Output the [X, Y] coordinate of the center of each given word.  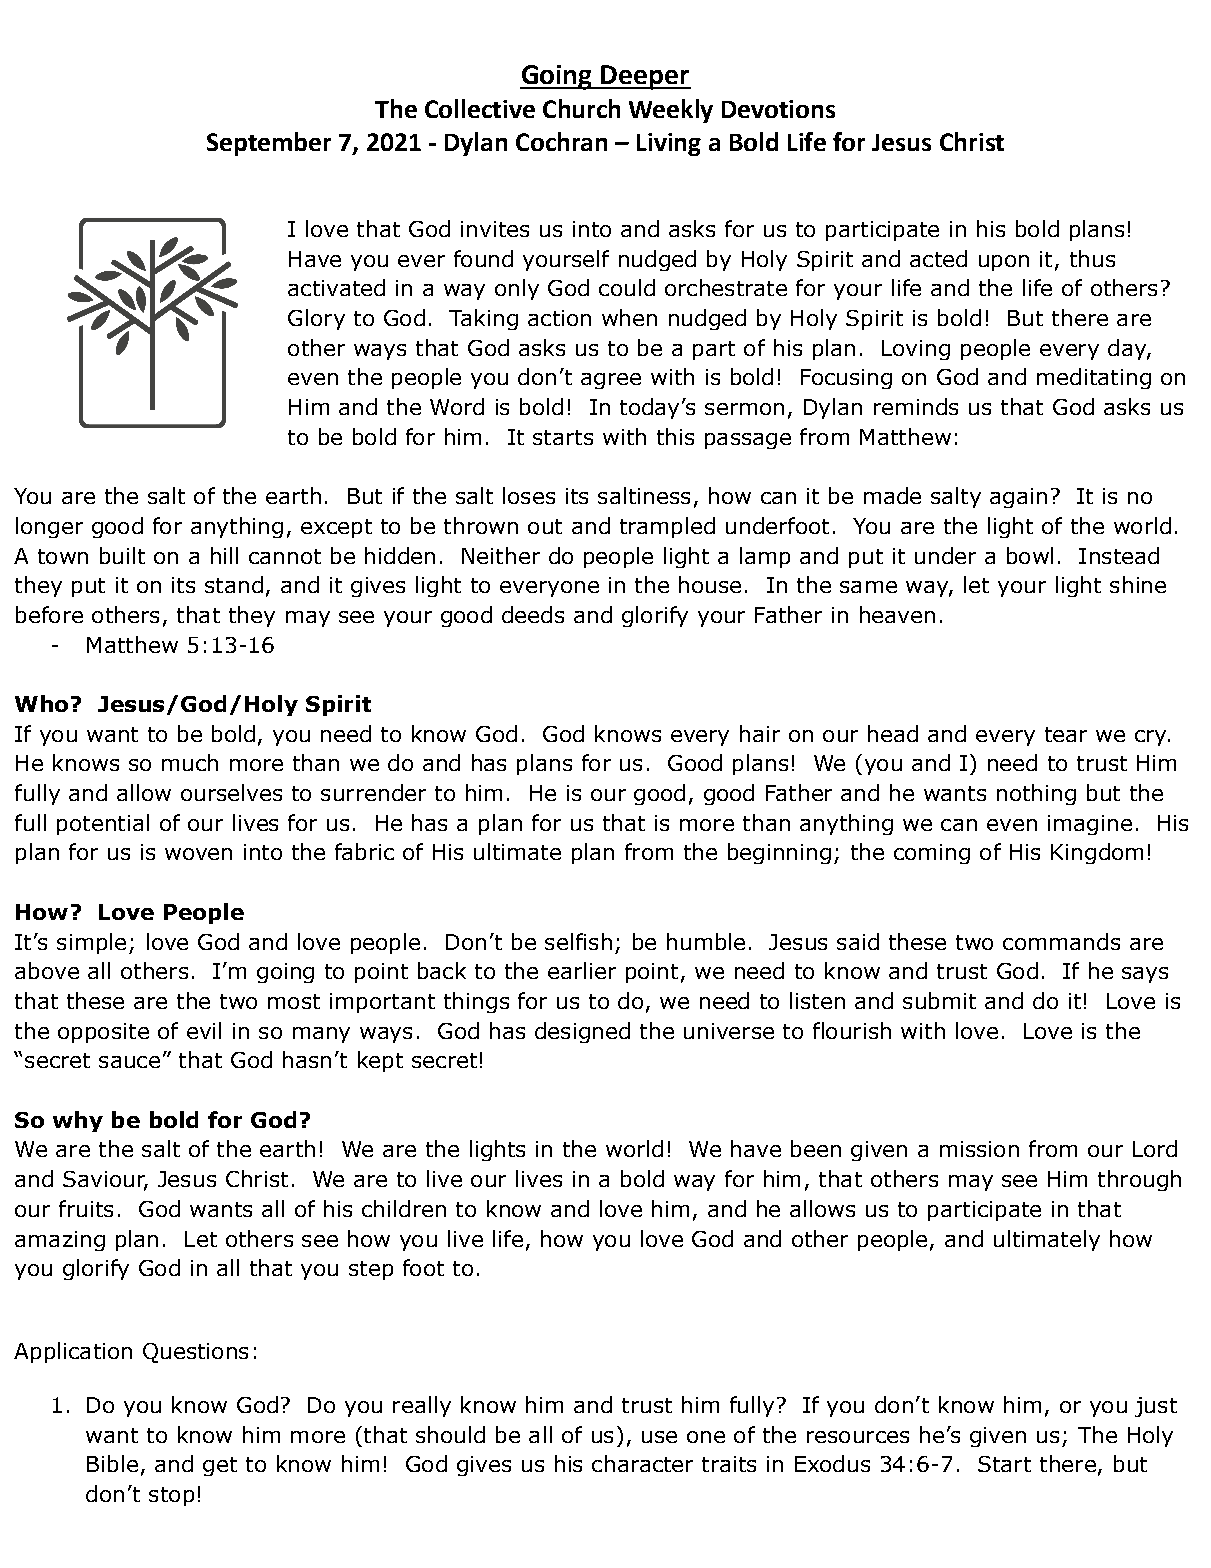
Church [581, 108]
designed [582, 1032]
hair [760, 733]
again [1018, 498]
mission [979, 1149]
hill [224, 555]
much [190, 762]
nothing [1036, 794]
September [269, 144]
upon [1004, 263]
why [78, 1121]
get [220, 1466]
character [642, 1463]
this [675, 436]
